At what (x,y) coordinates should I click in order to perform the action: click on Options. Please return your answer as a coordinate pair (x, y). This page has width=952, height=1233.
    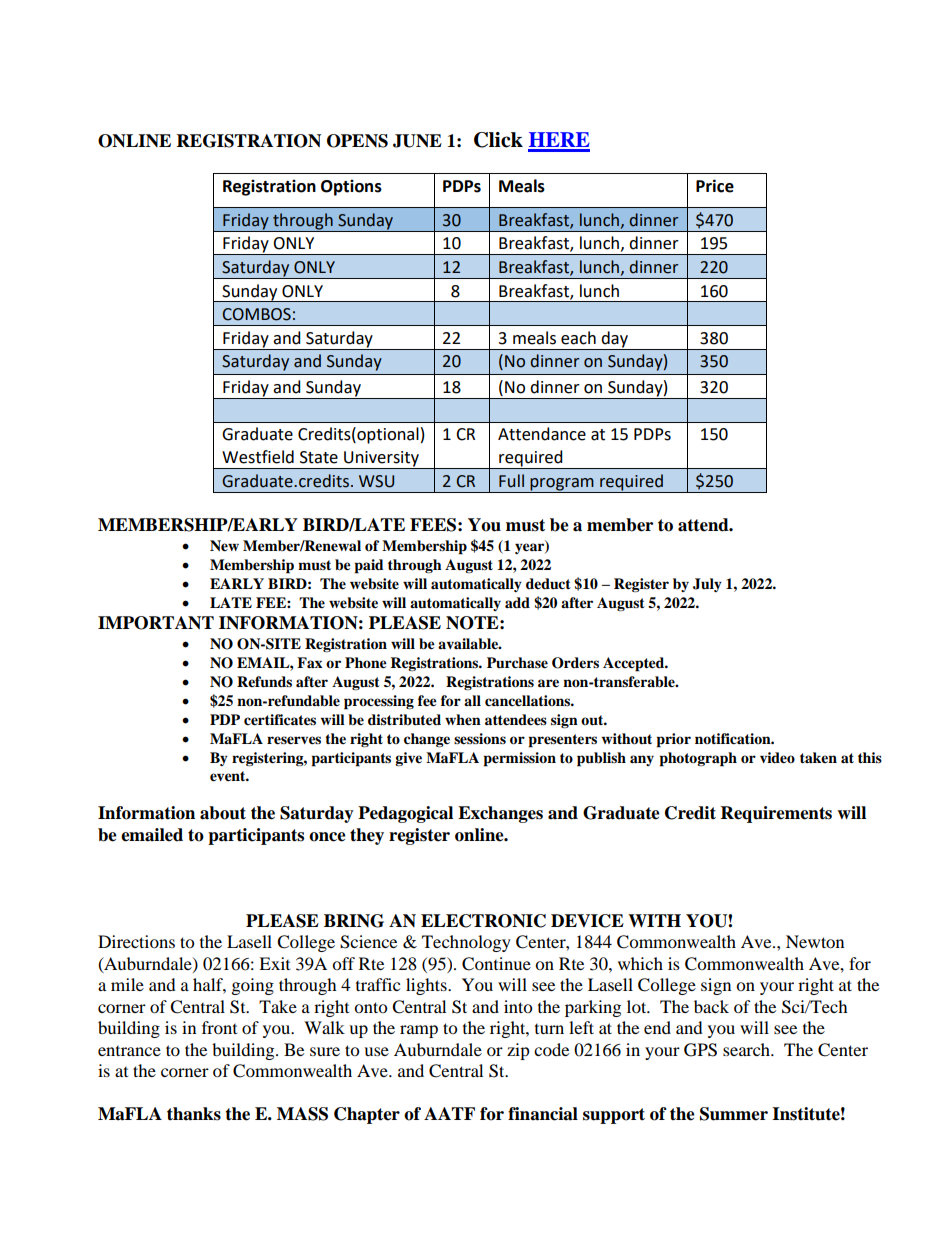
    Looking at the image, I should click on (351, 187).
